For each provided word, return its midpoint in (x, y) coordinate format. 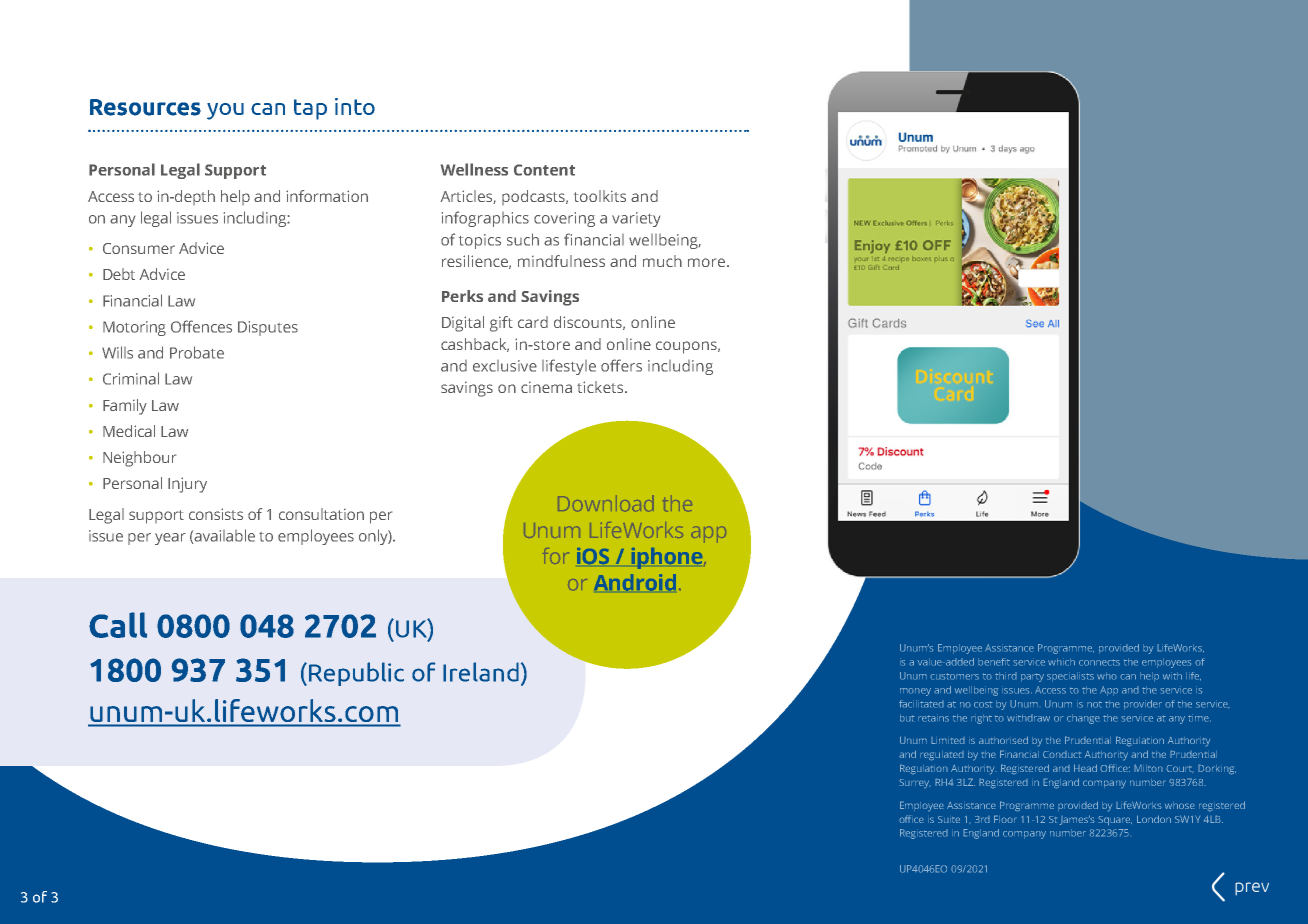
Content (544, 170)
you (225, 111)
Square (1115, 821)
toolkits (600, 196)
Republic (356, 674)
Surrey (915, 784)
